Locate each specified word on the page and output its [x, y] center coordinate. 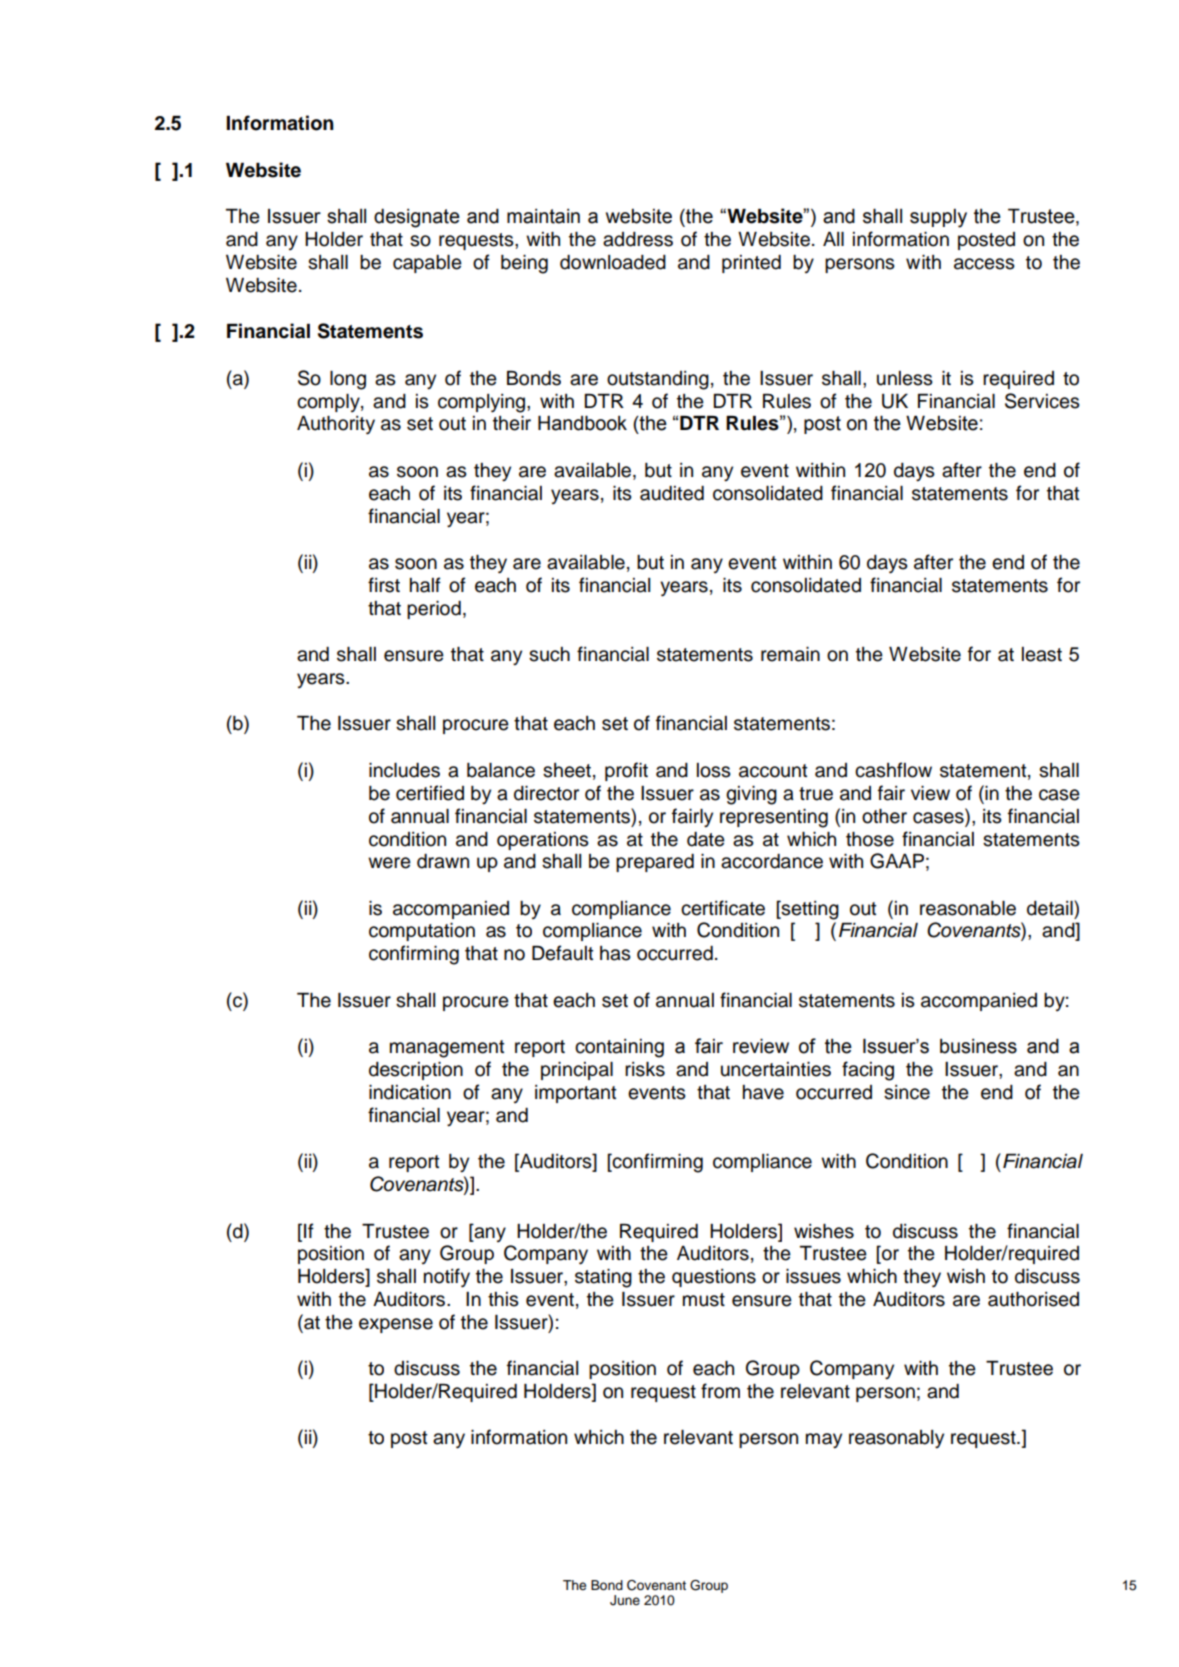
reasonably [896, 1439]
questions [714, 1278]
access [984, 264]
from [720, 1391]
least [1042, 654]
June [625, 1600]
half [425, 585]
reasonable [968, 908]
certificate [723, 908]
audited [672, 493]
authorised [1033, 1299]
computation [422, 932]
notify [447, 1278]
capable [427, 264]
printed [751, 264]
